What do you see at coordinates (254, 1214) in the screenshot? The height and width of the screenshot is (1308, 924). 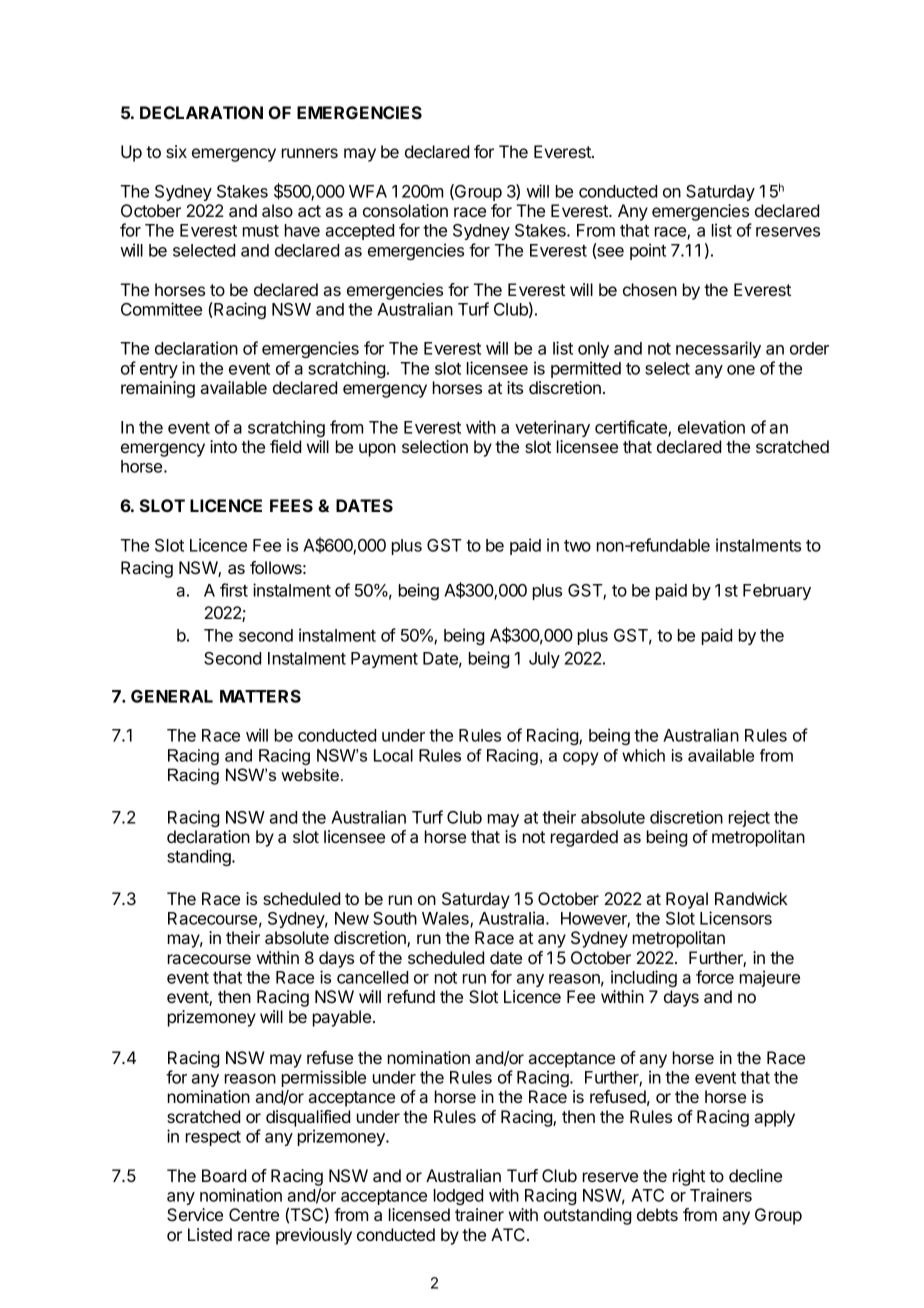 I see `Centre` at bounding box center [254, 1214].
